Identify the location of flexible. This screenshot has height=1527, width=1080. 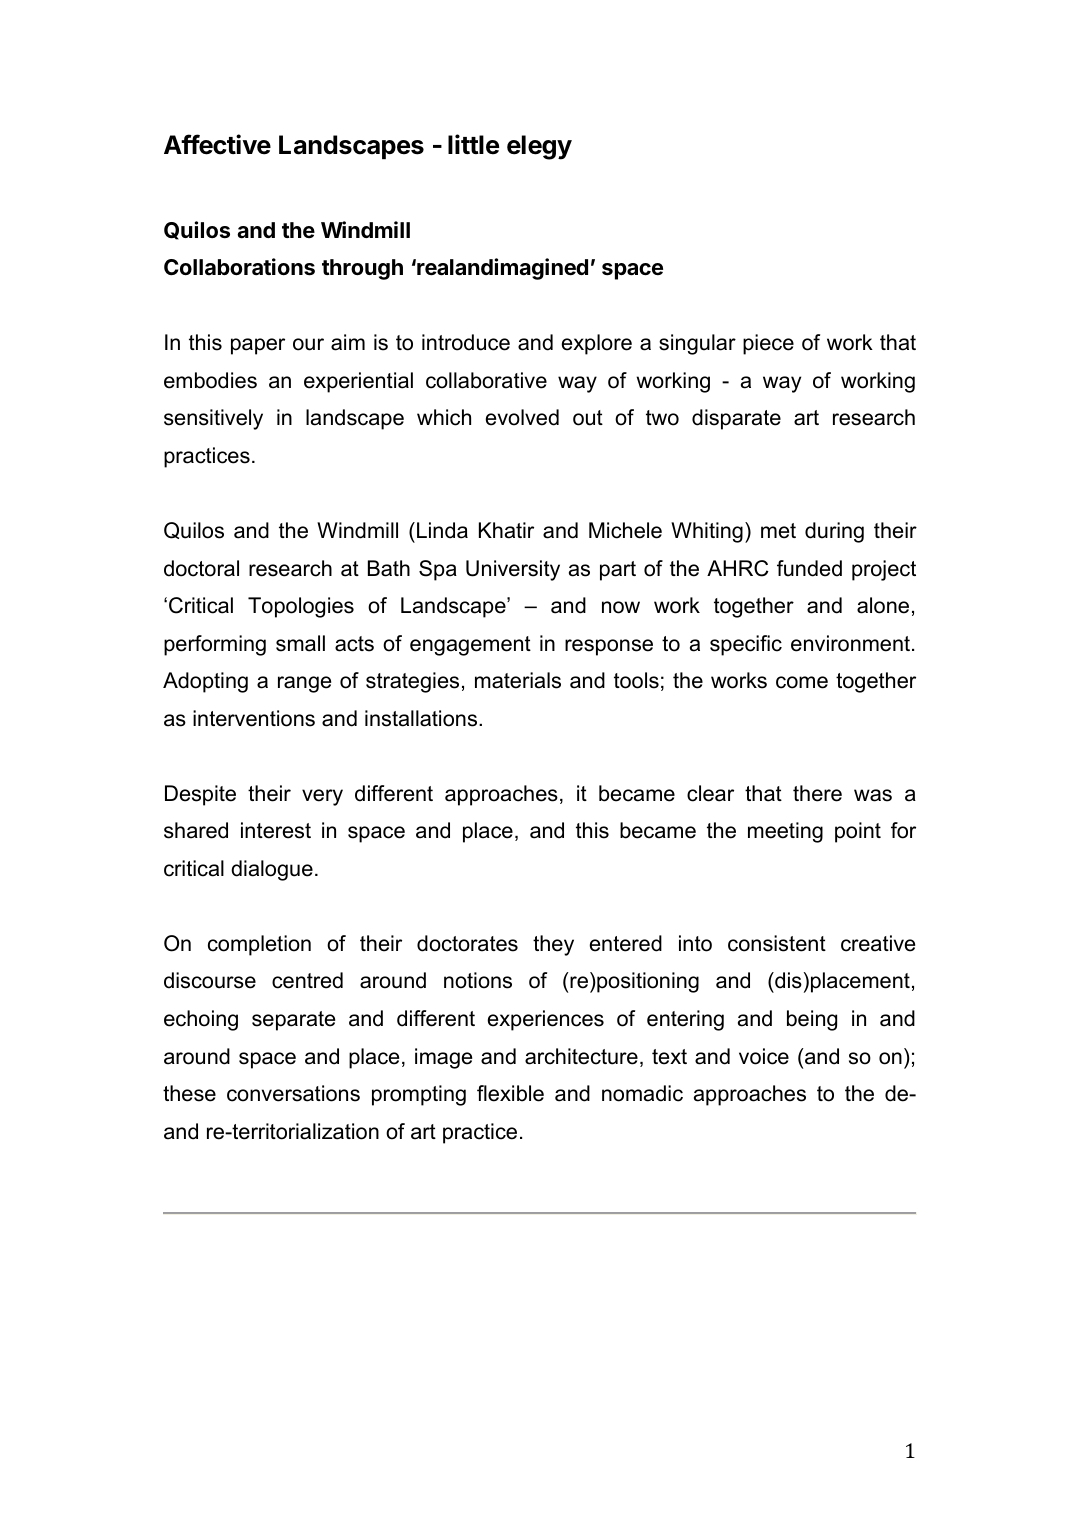
(510, 1093).
